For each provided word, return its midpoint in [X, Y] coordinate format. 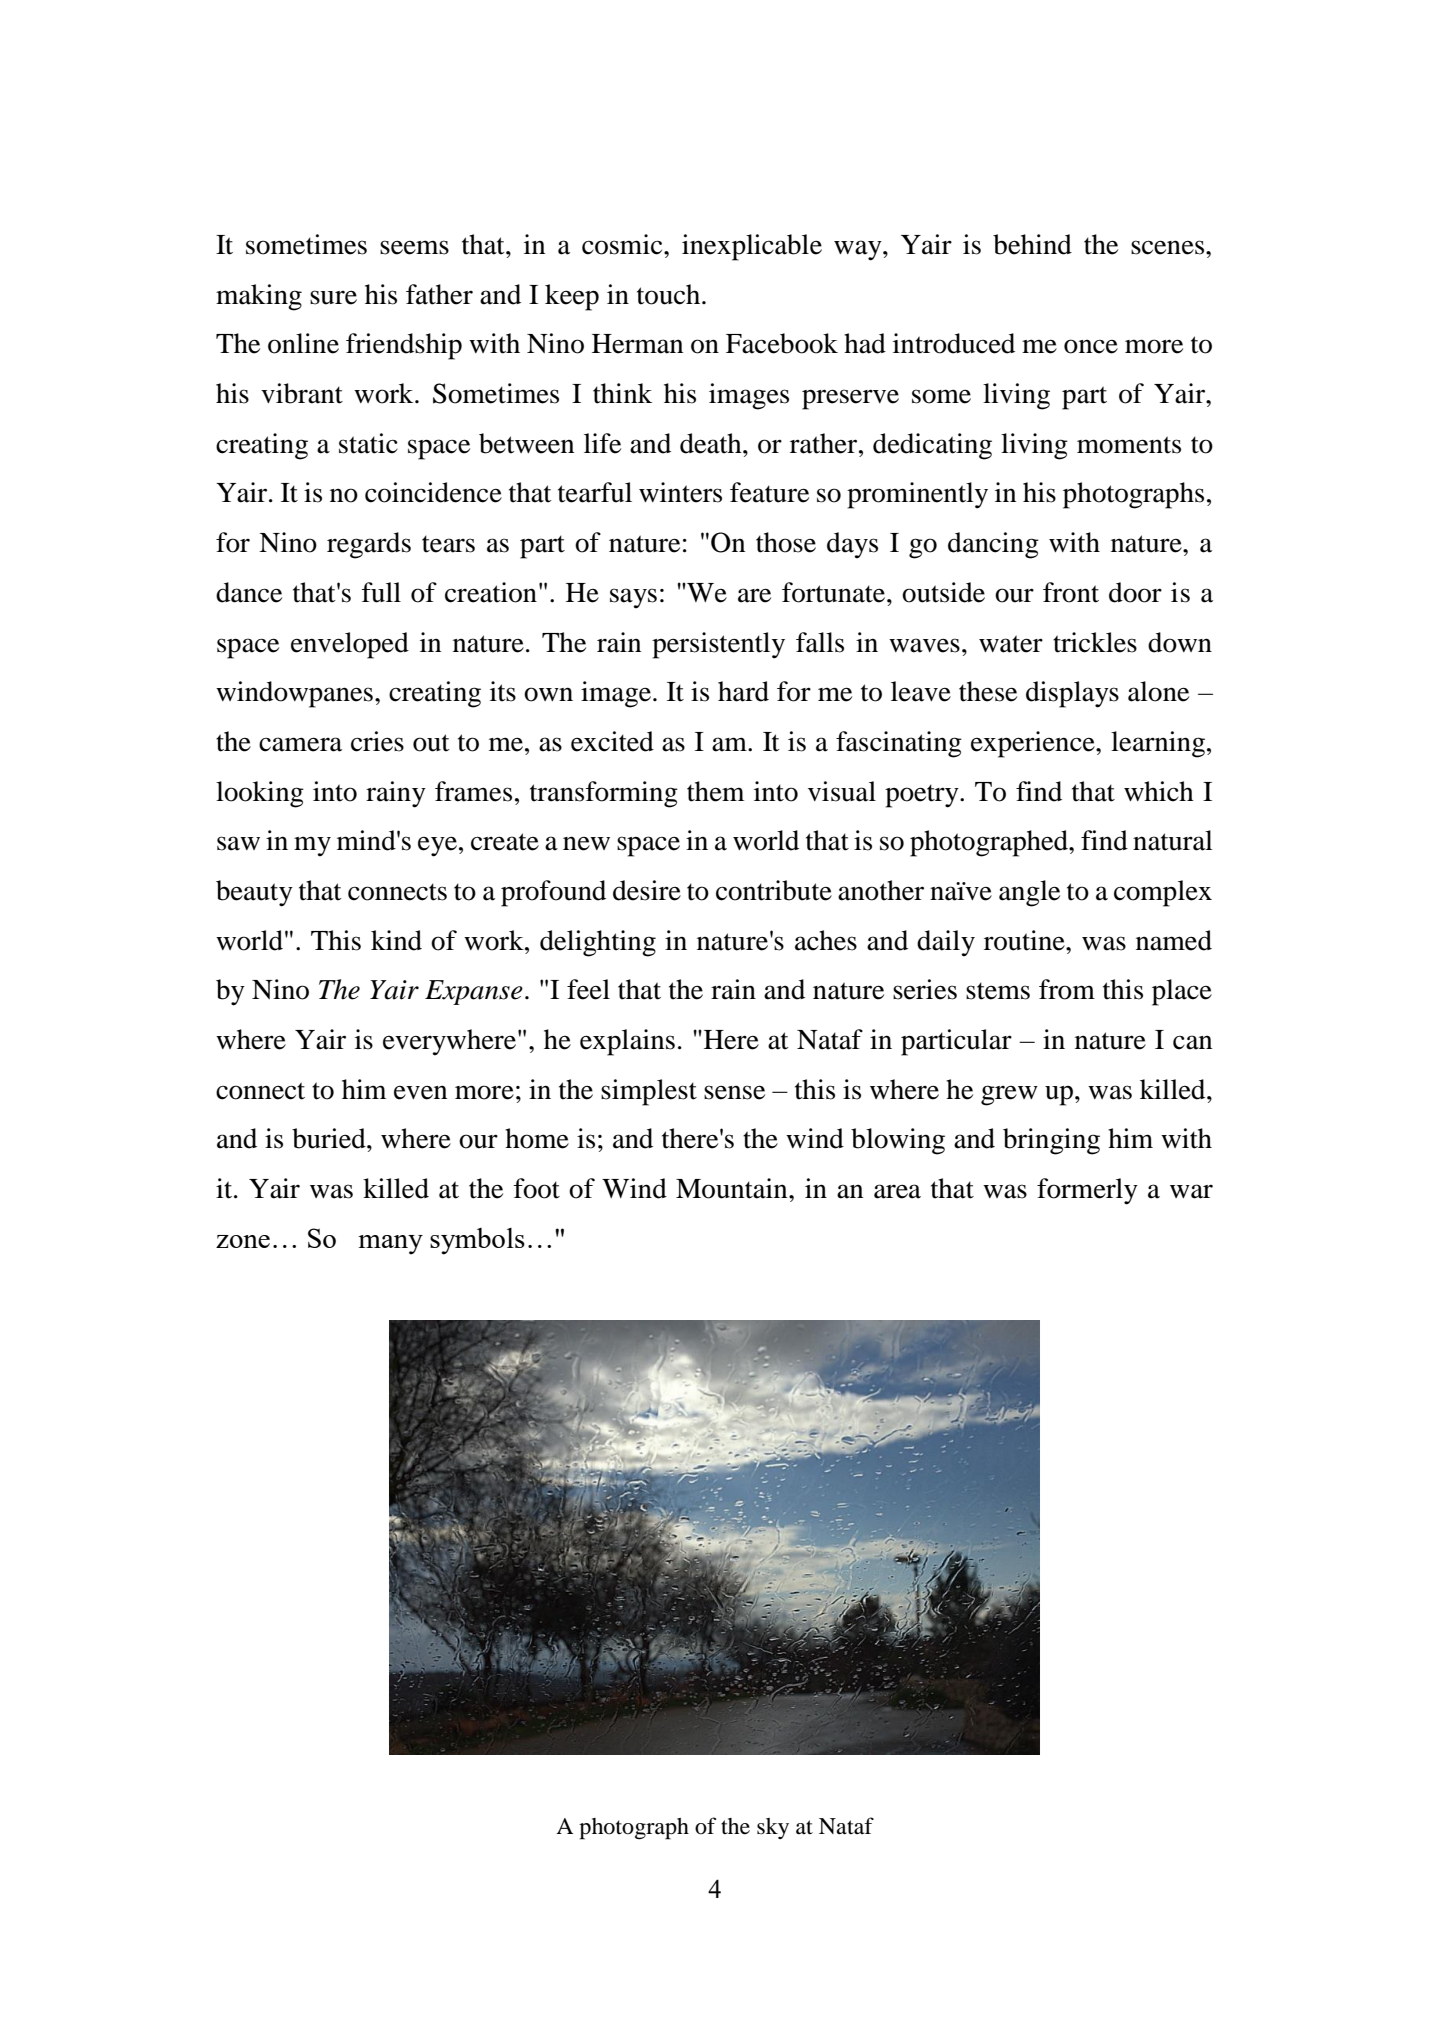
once [1091, 346]
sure [333, 297]
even [420, 1092]
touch [670, 294]
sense [734, 1092]
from [1067, 989]
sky [773, 1828]
